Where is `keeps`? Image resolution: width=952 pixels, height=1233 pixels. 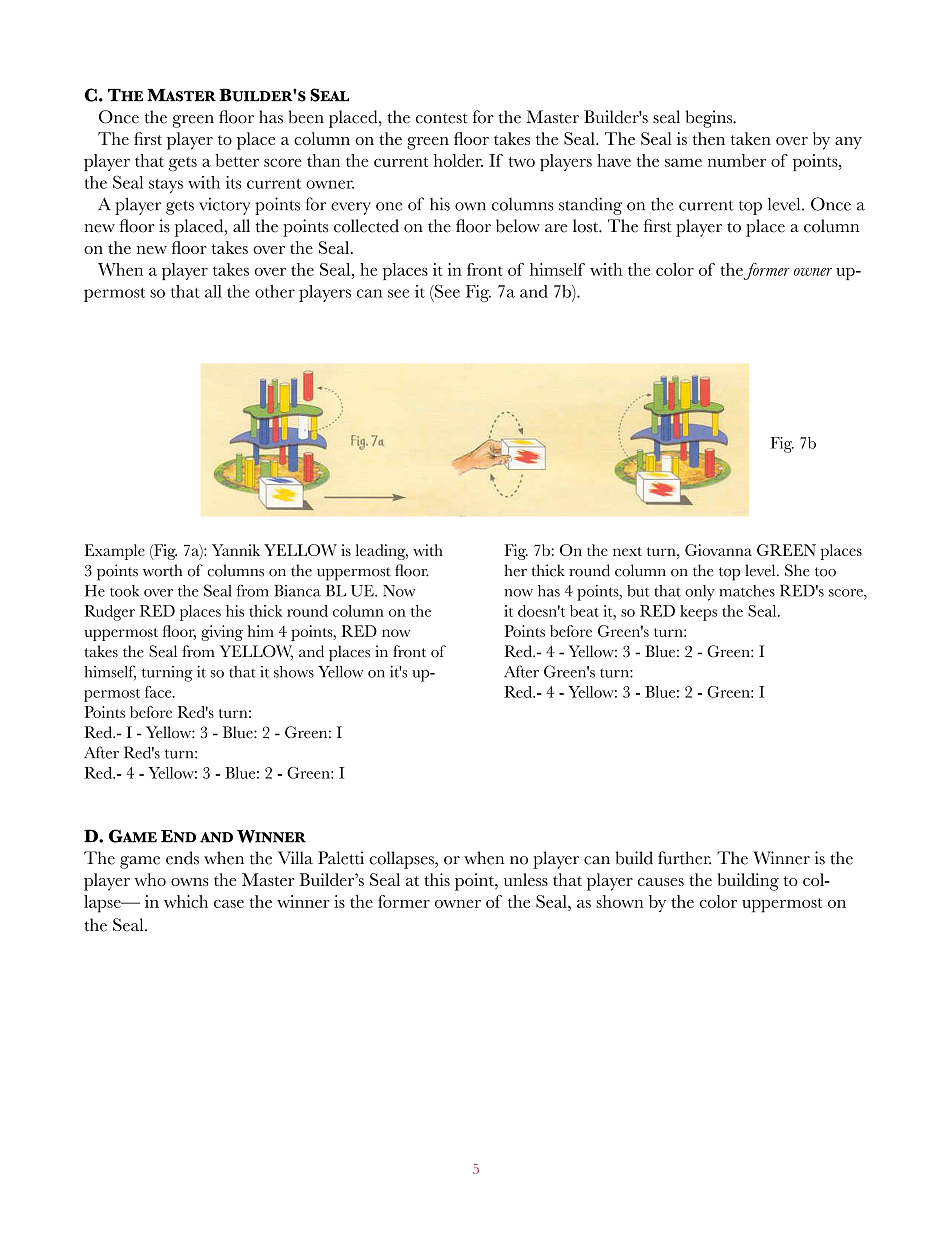 keeps is located at coordinates (698, 613).
